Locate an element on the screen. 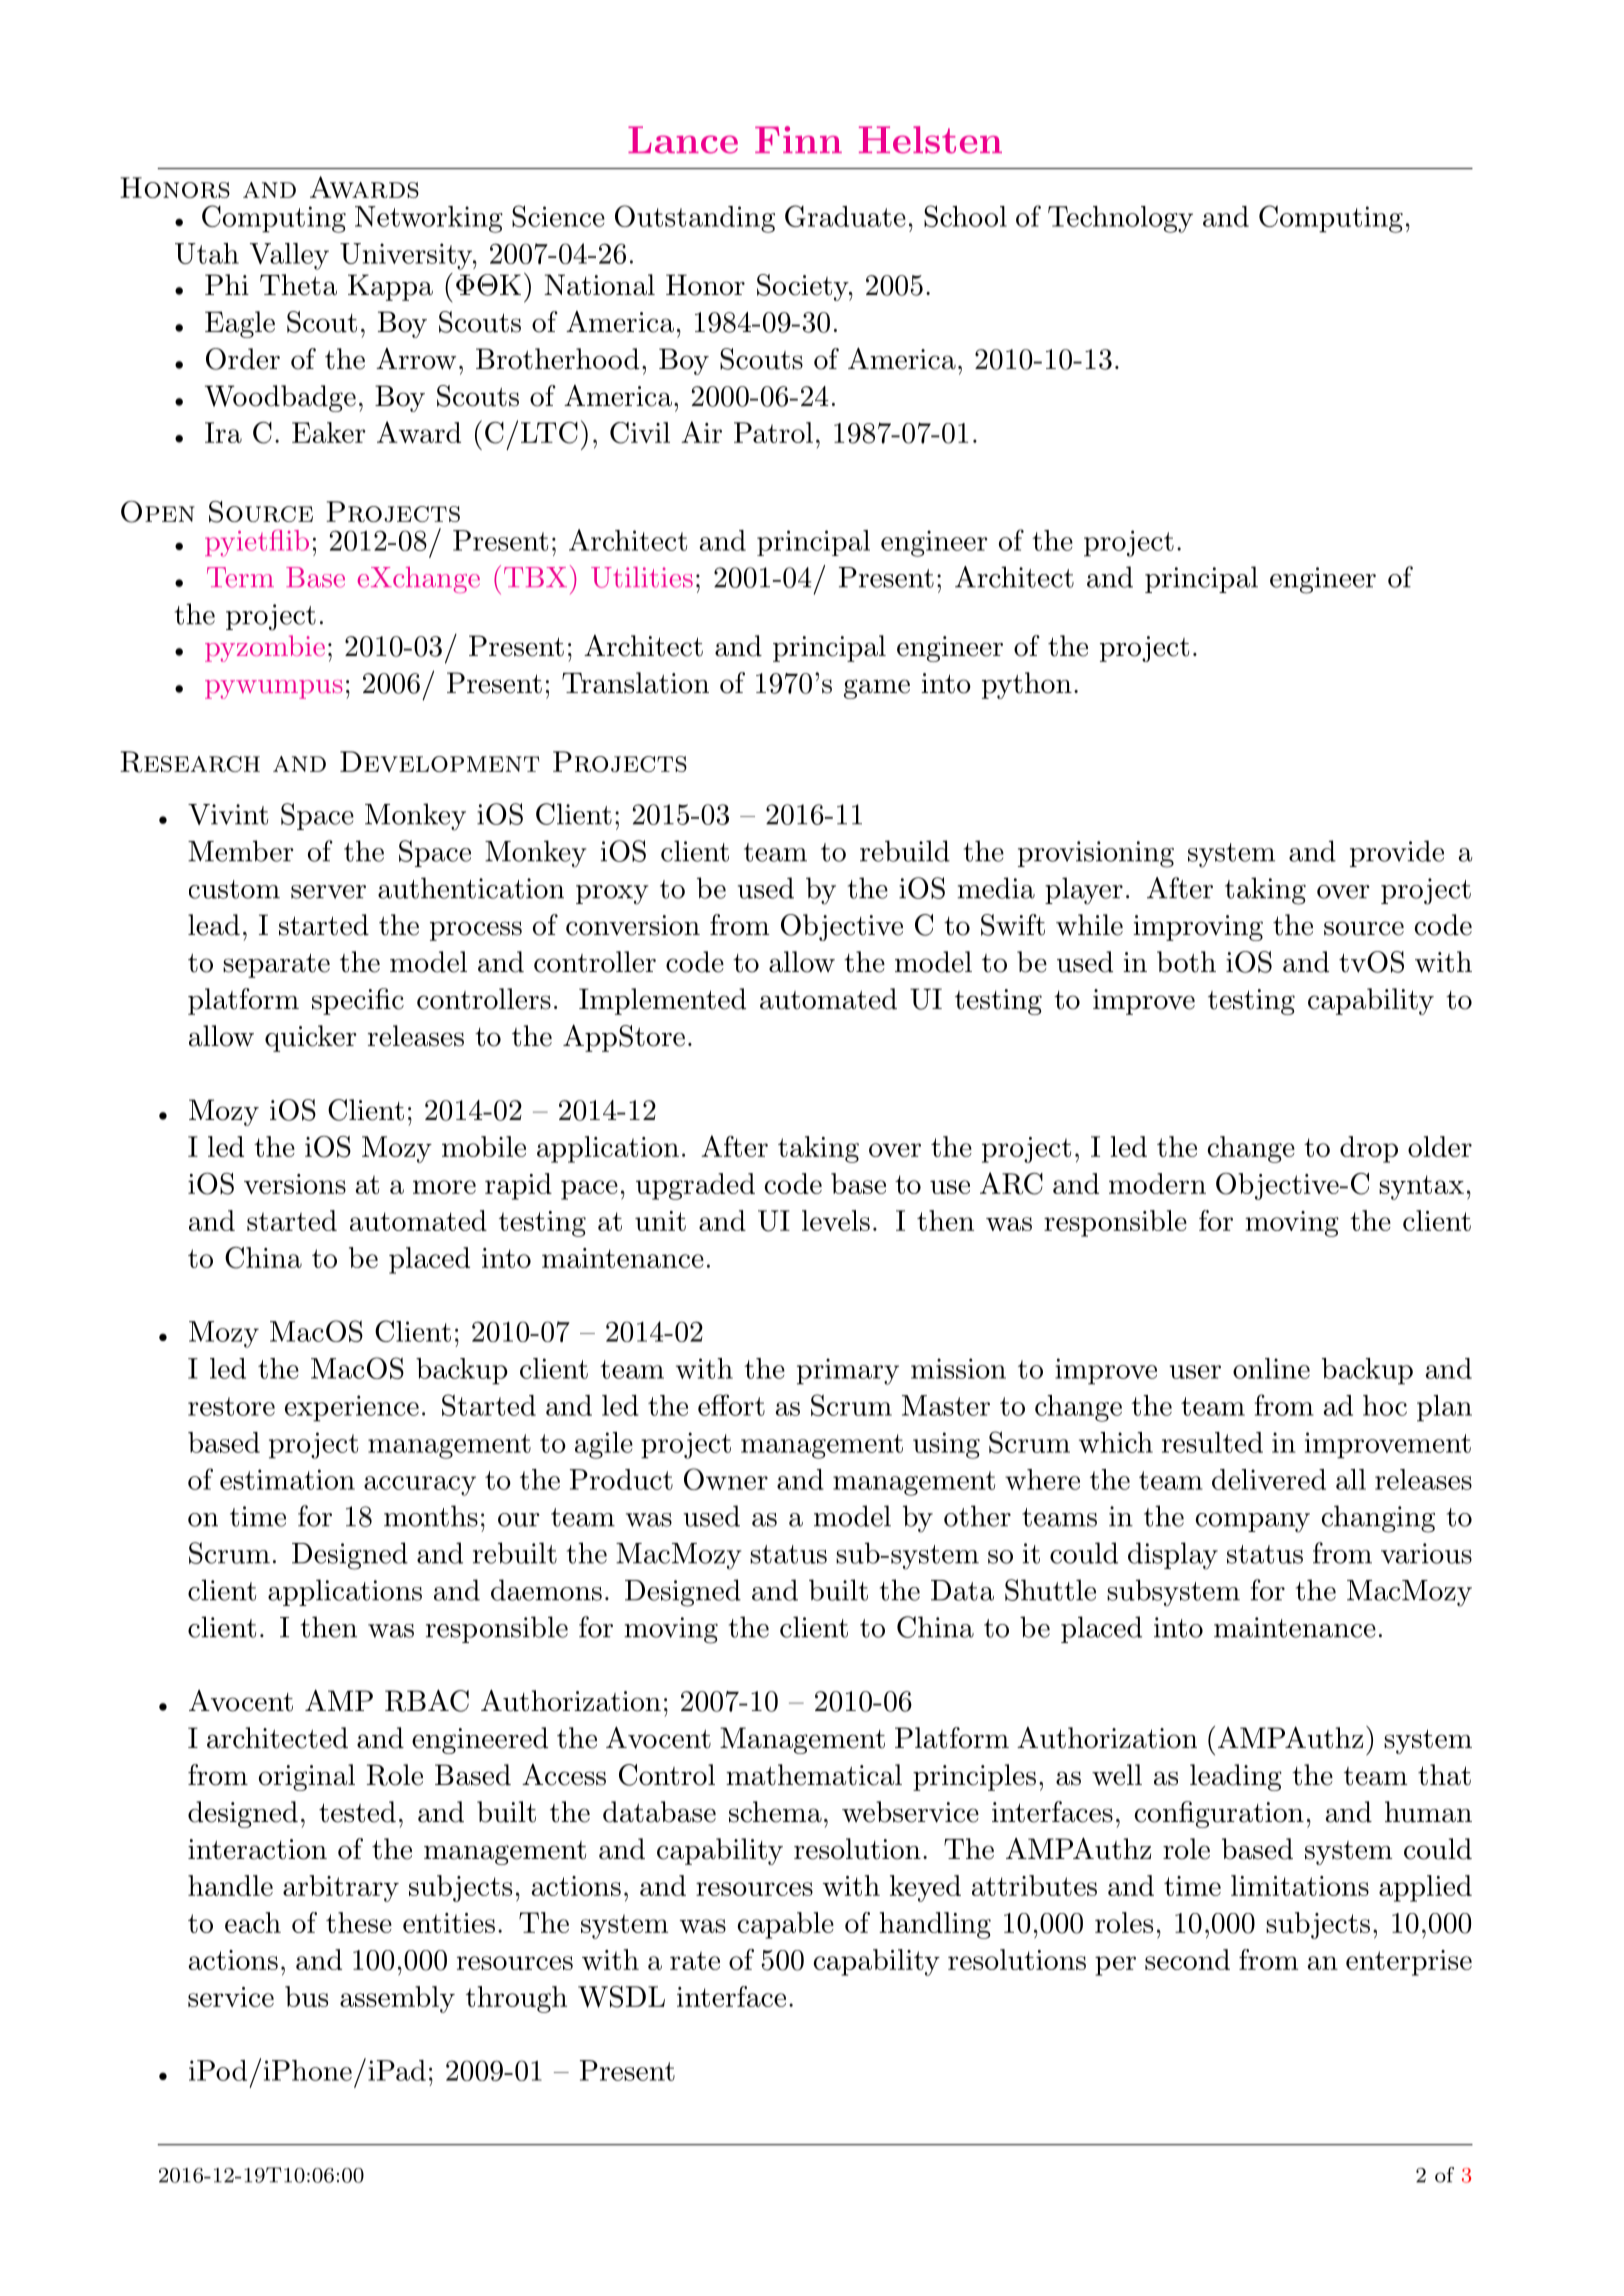 The height and width of the screenshot is (2296, 1624). delivered is located at coordinates (1269, 1479).
